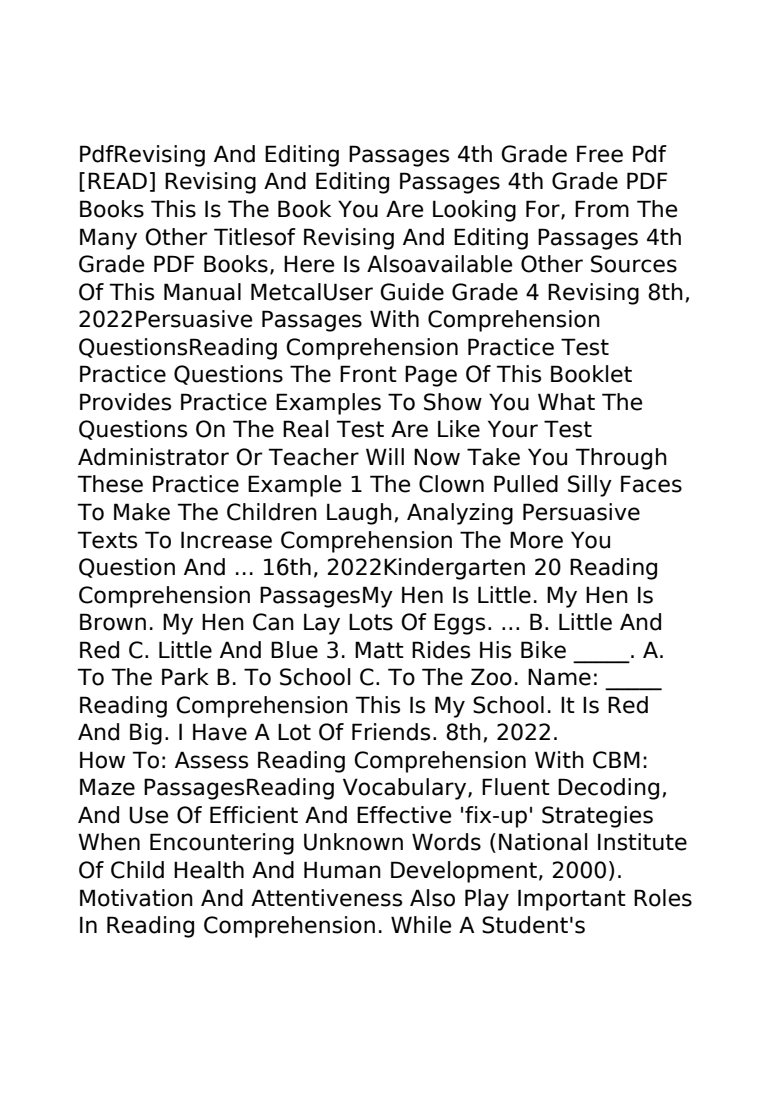 The height and width of the screenshot is (1093, 771). I want to click on Make, so click(142, 512).
